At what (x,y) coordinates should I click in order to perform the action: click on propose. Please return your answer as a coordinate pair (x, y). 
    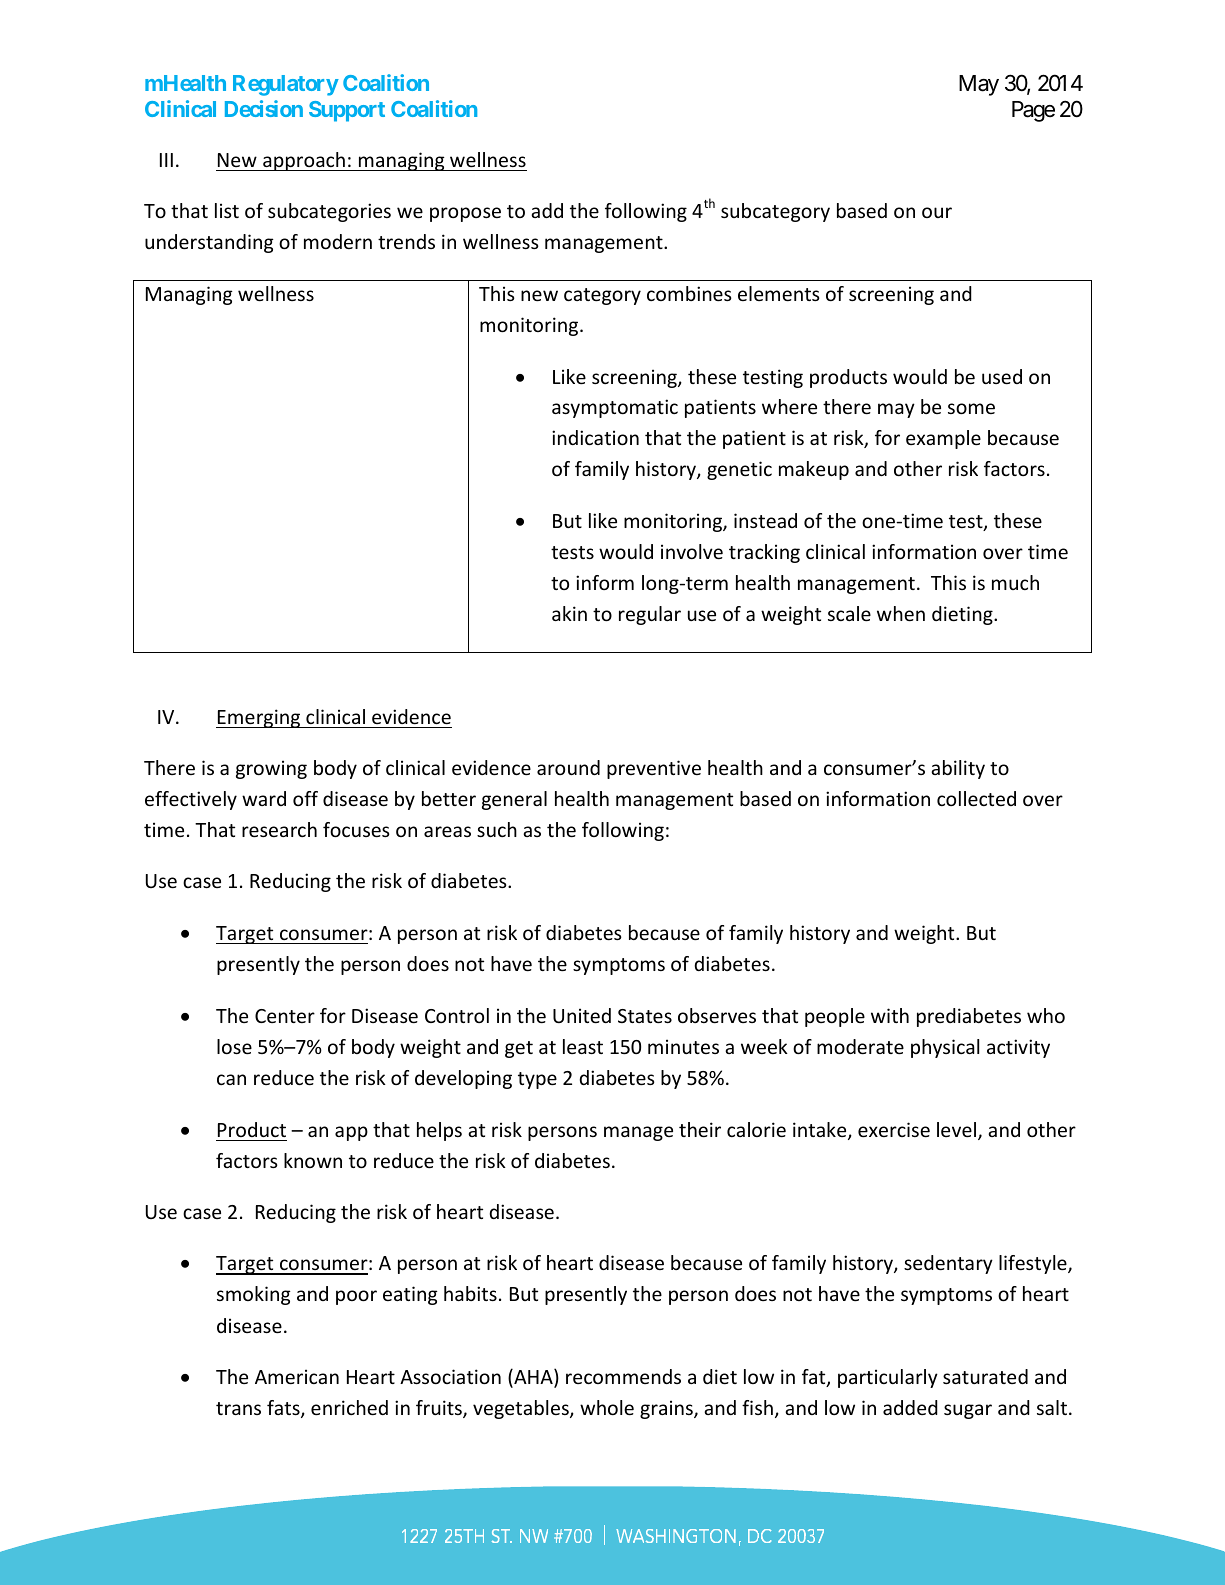
    Looking at the image, I should click on (465, 214).
